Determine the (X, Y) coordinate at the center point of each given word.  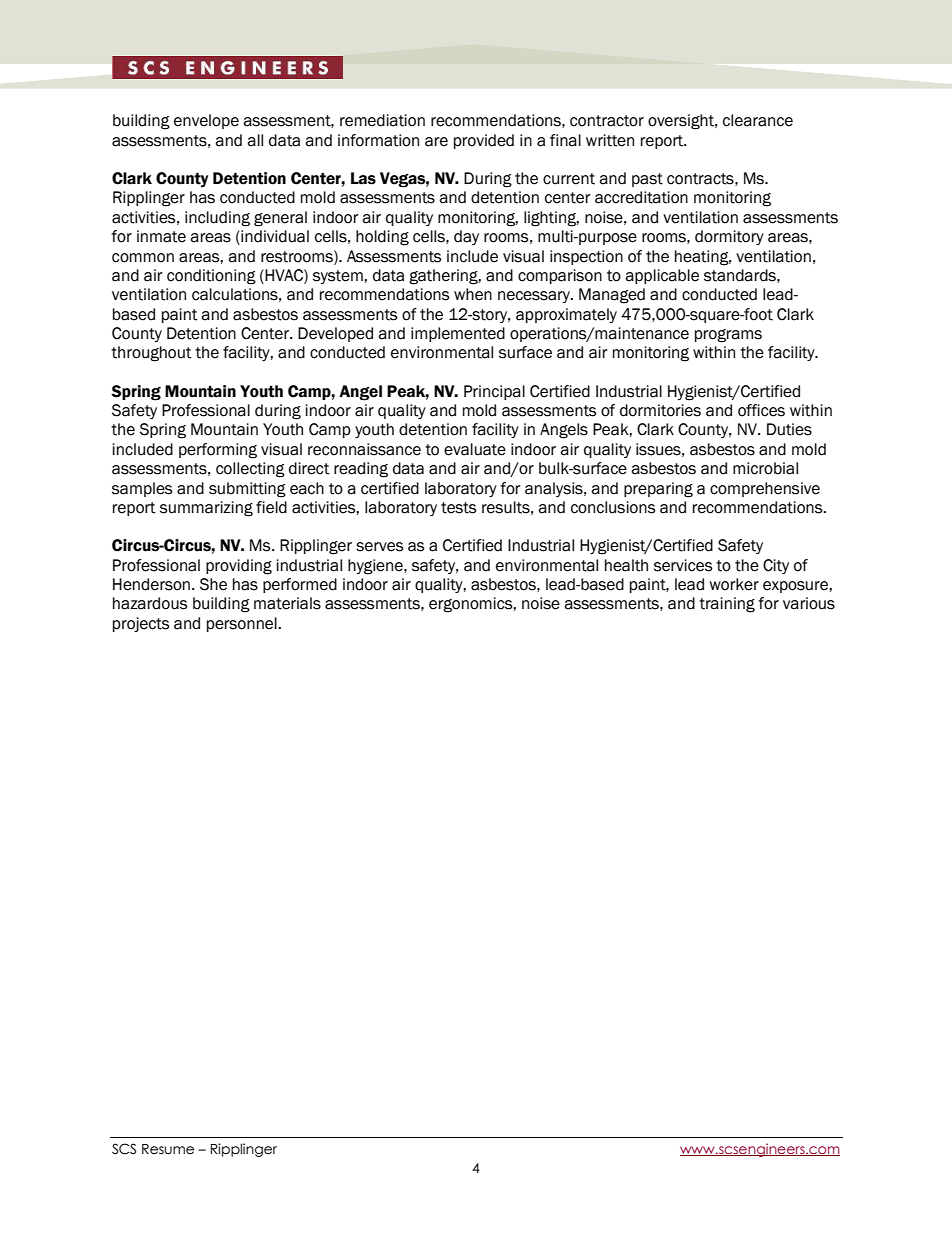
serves (379, 547)
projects (141, 624)
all (255, 140)
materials (287, 603)
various (809, 603)
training (727, 605)
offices (761, 410)
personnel (243, 624)
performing (218, 451)
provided (484, 141)
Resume (168, 1149)
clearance (758, 120)
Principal (494, 392)
